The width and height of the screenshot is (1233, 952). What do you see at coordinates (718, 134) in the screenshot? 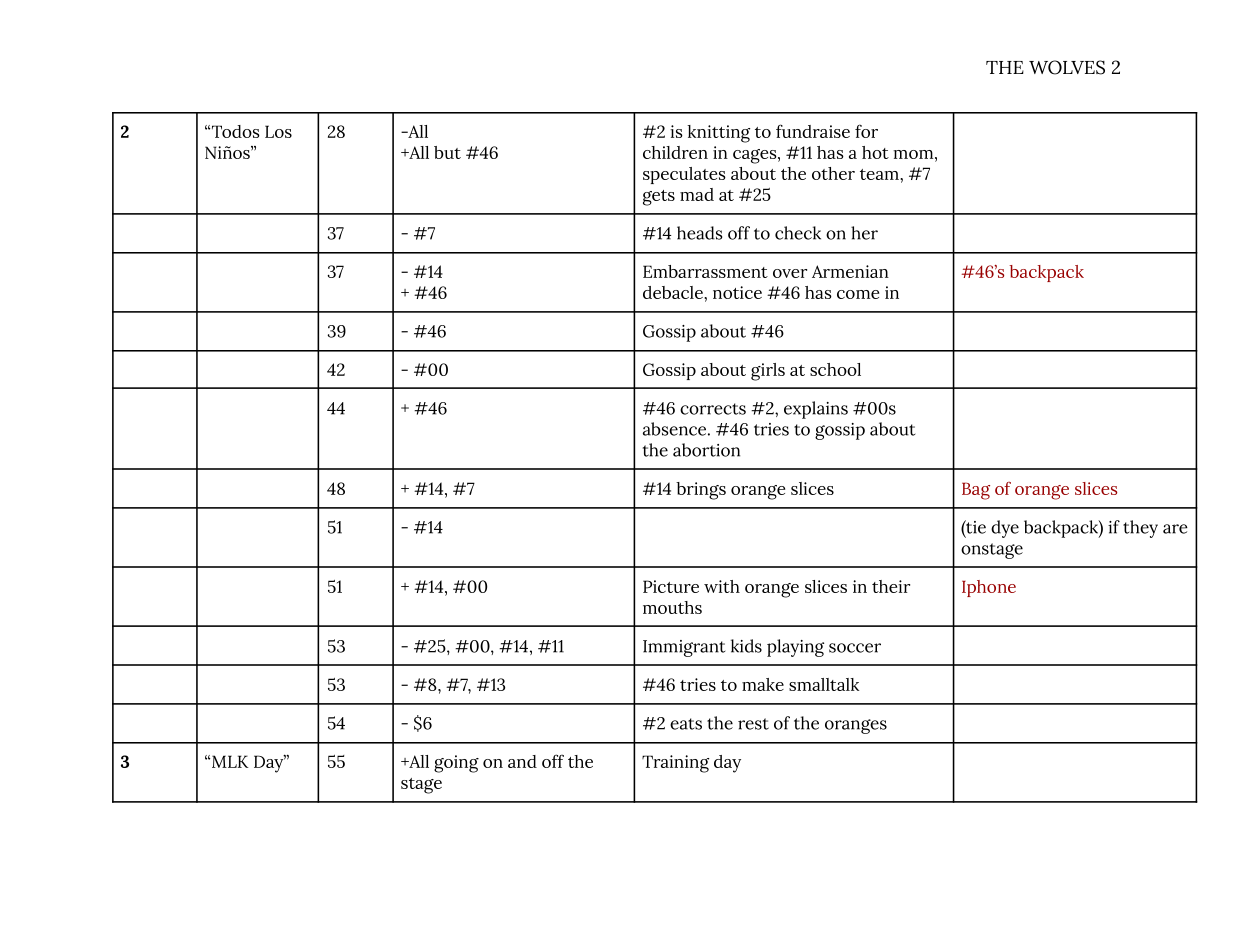
I see `knitting` at bounding box center [718, 134].
